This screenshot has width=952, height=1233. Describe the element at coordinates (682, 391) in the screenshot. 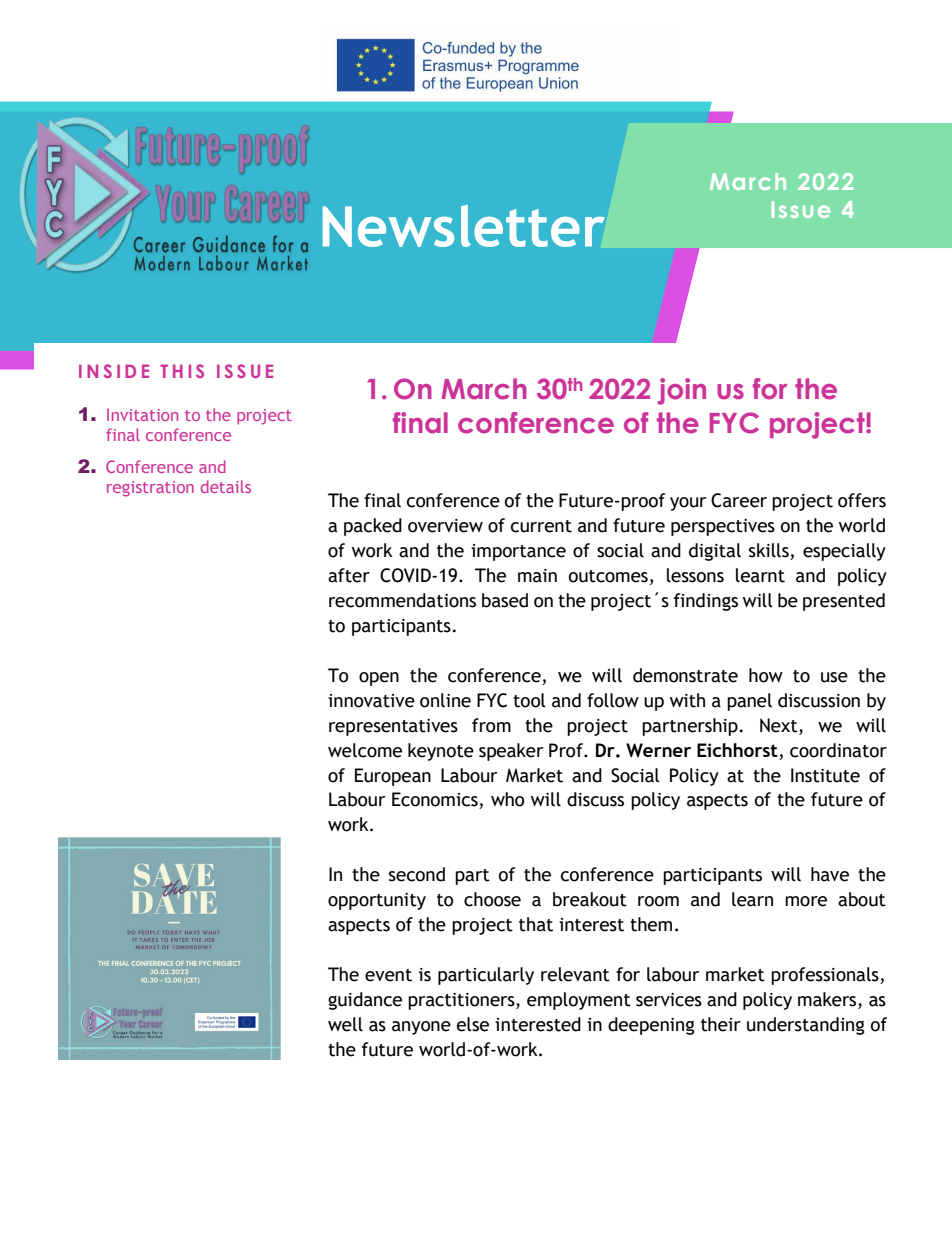

I see `join` at that location.
